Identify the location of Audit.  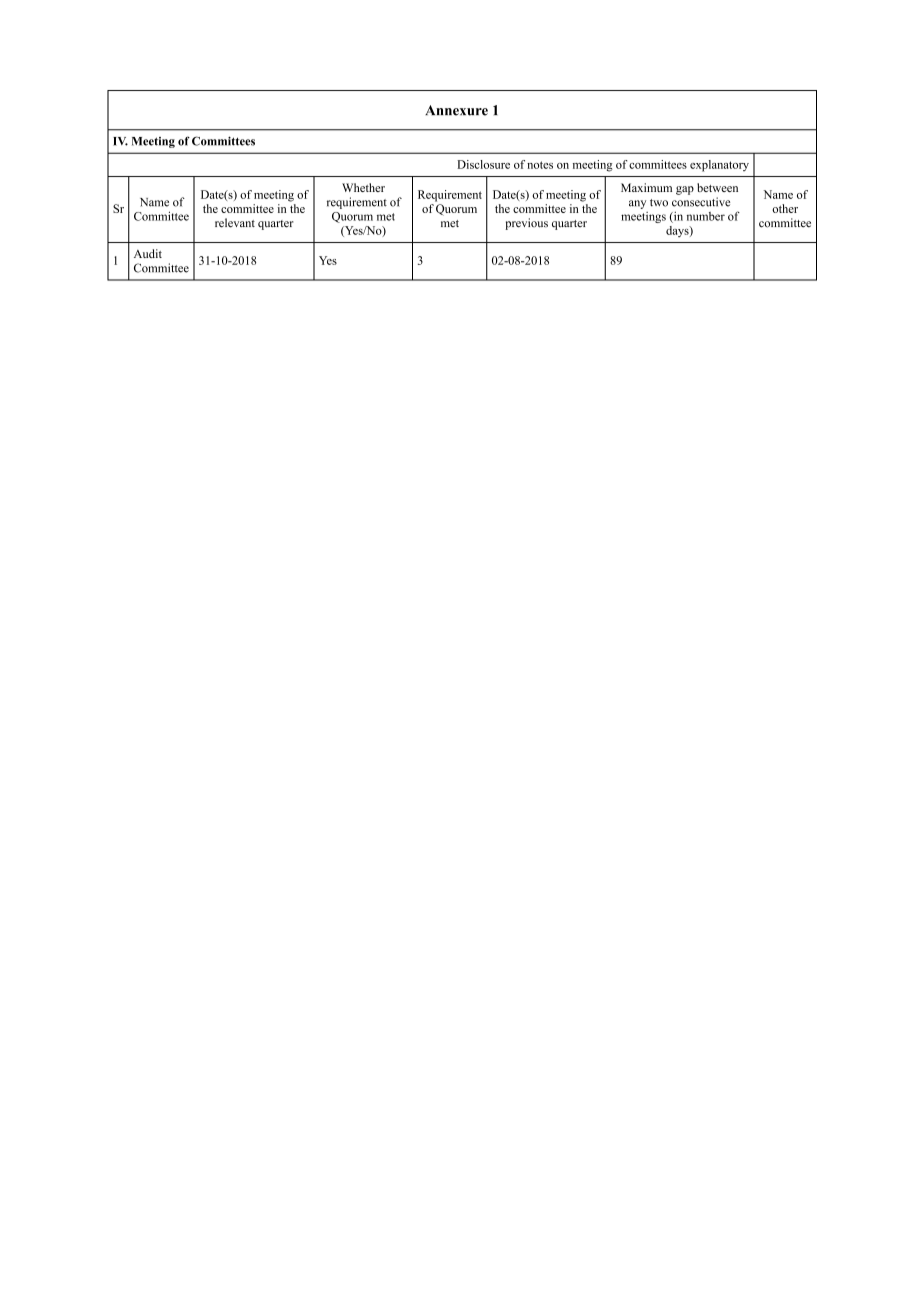
(148, 253).
